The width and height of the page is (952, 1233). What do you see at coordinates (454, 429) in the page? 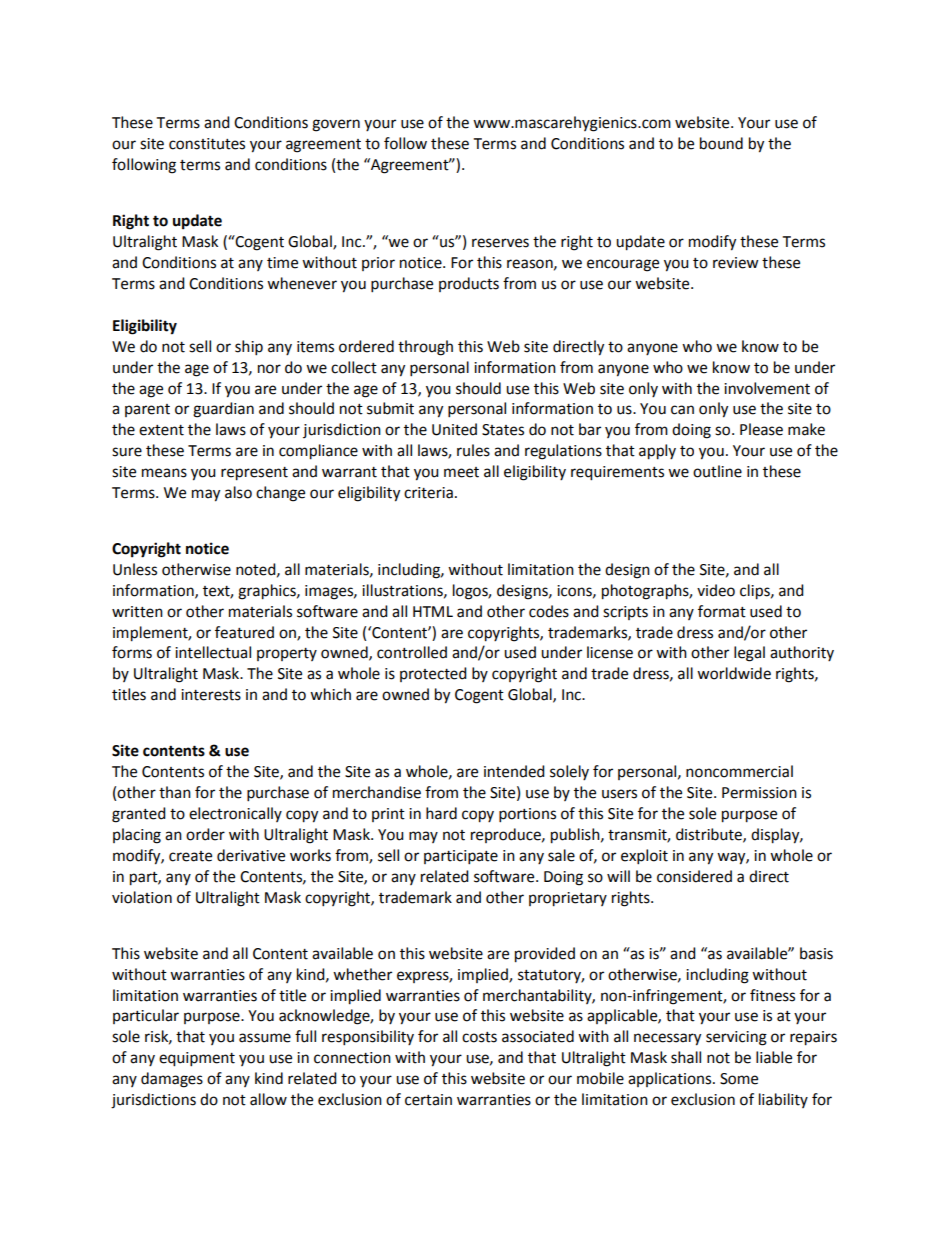
I see `United` at bounding box center [454, 429].
